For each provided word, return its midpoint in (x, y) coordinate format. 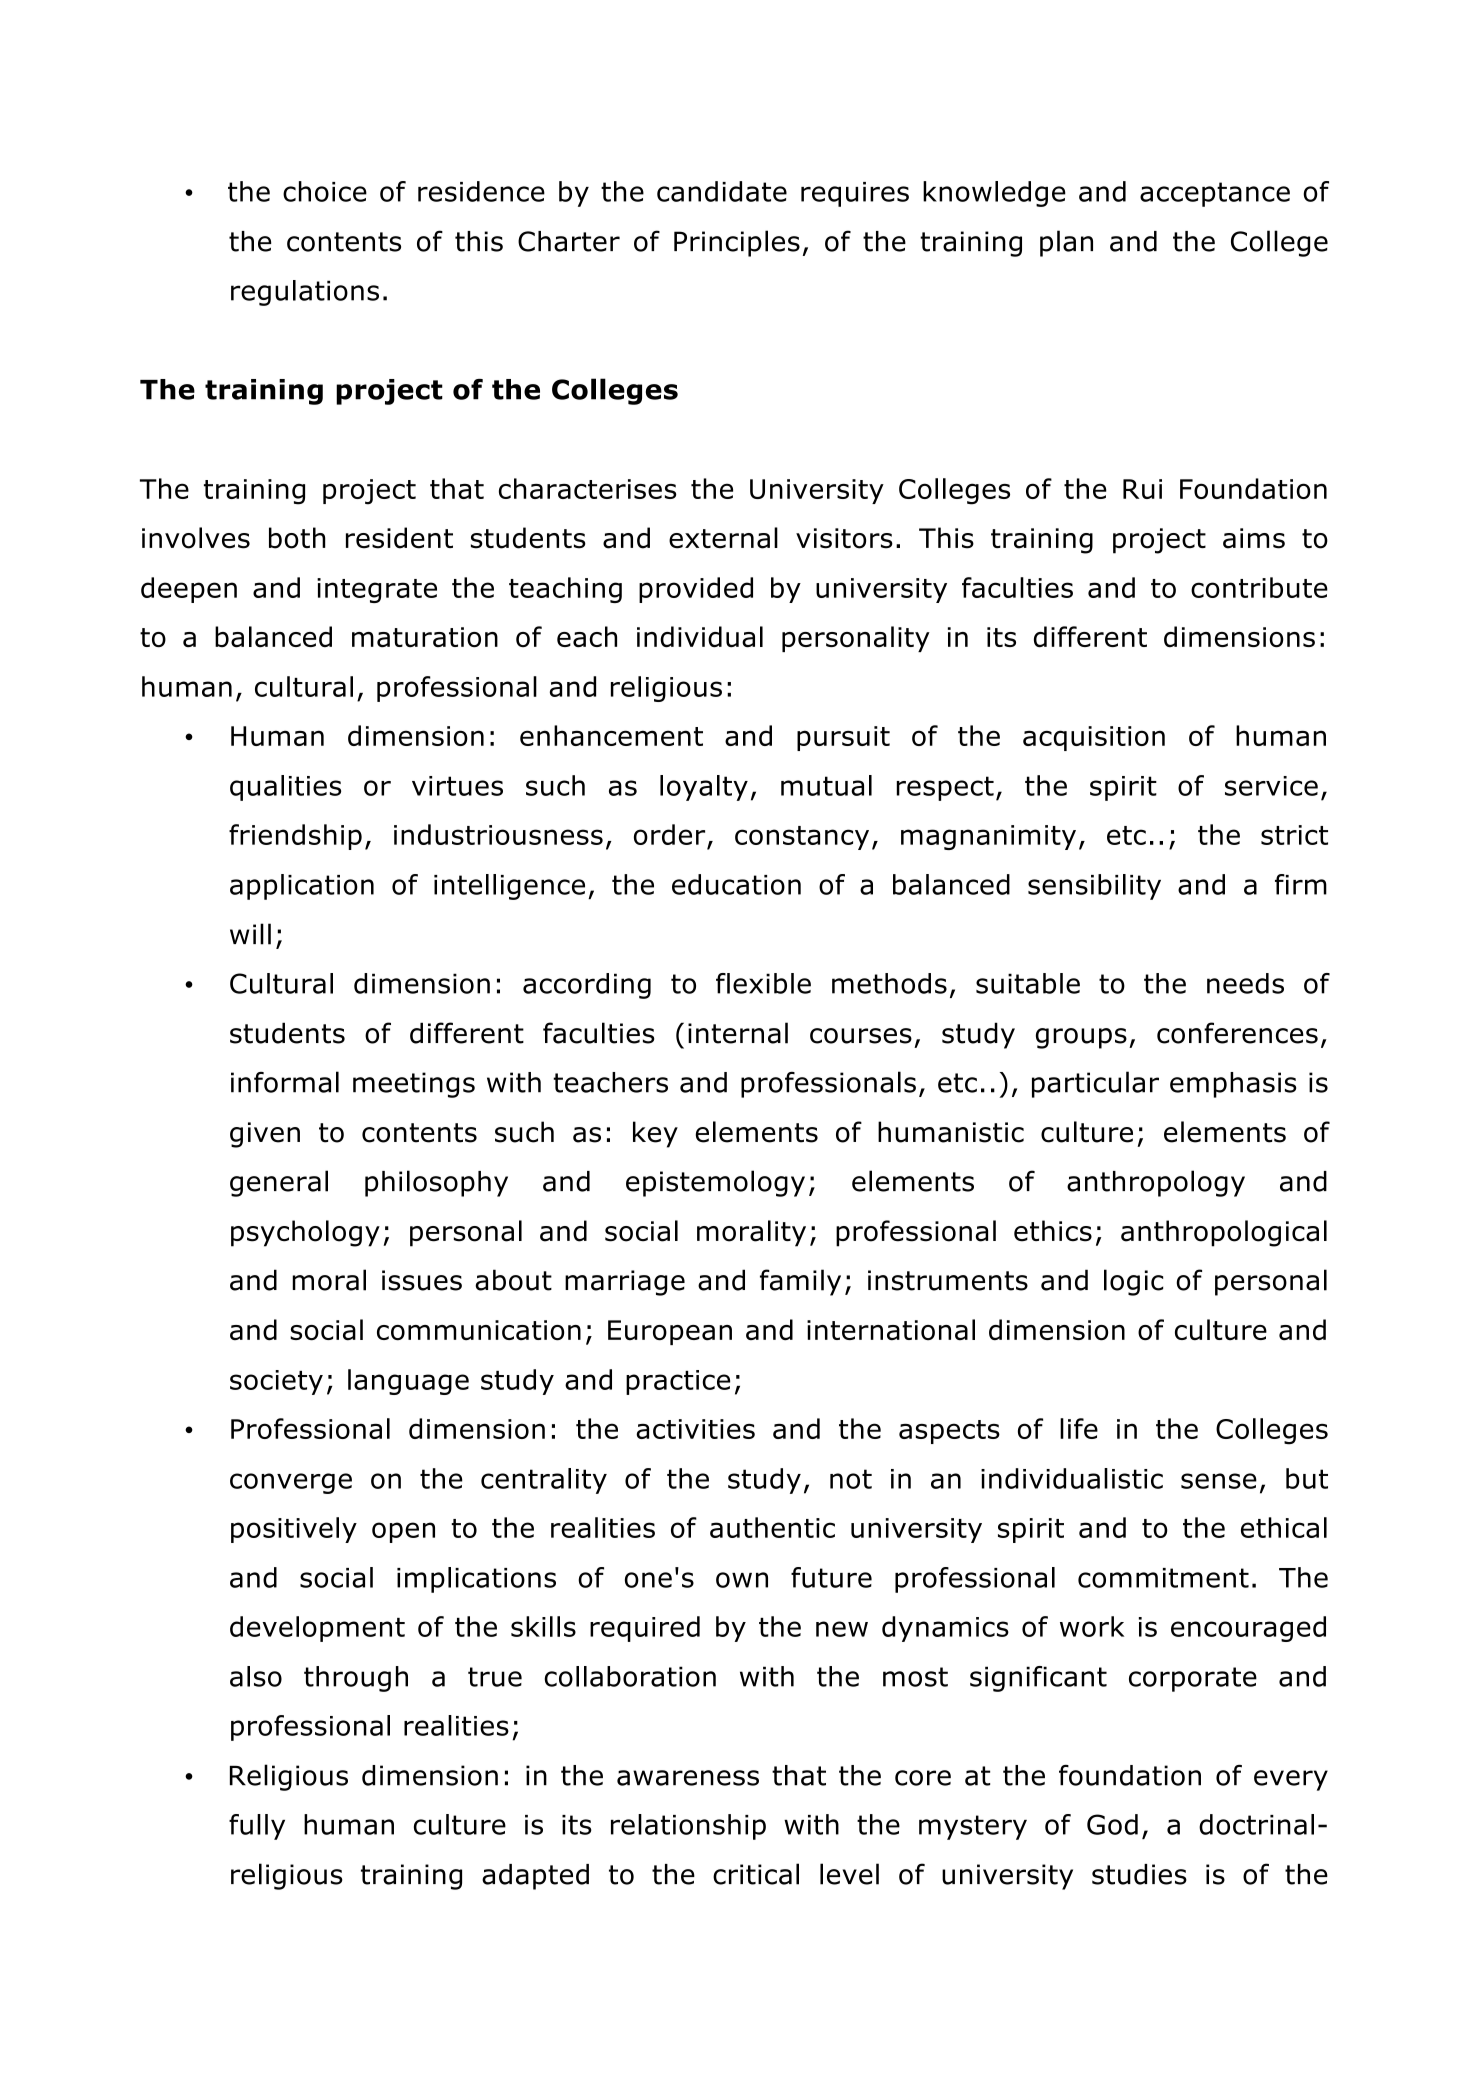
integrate (377, 590)
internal (738, 1033)
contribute (1259, 587)
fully (257, 1827)
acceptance (1215, 194)
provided (696, 590)
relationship (688, 1827)
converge (291, 1483)
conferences (1237, 1033)
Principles (737, 243)
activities (695, 1429)
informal (285, 1082)
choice (325, 191)
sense (1219, 1481)
